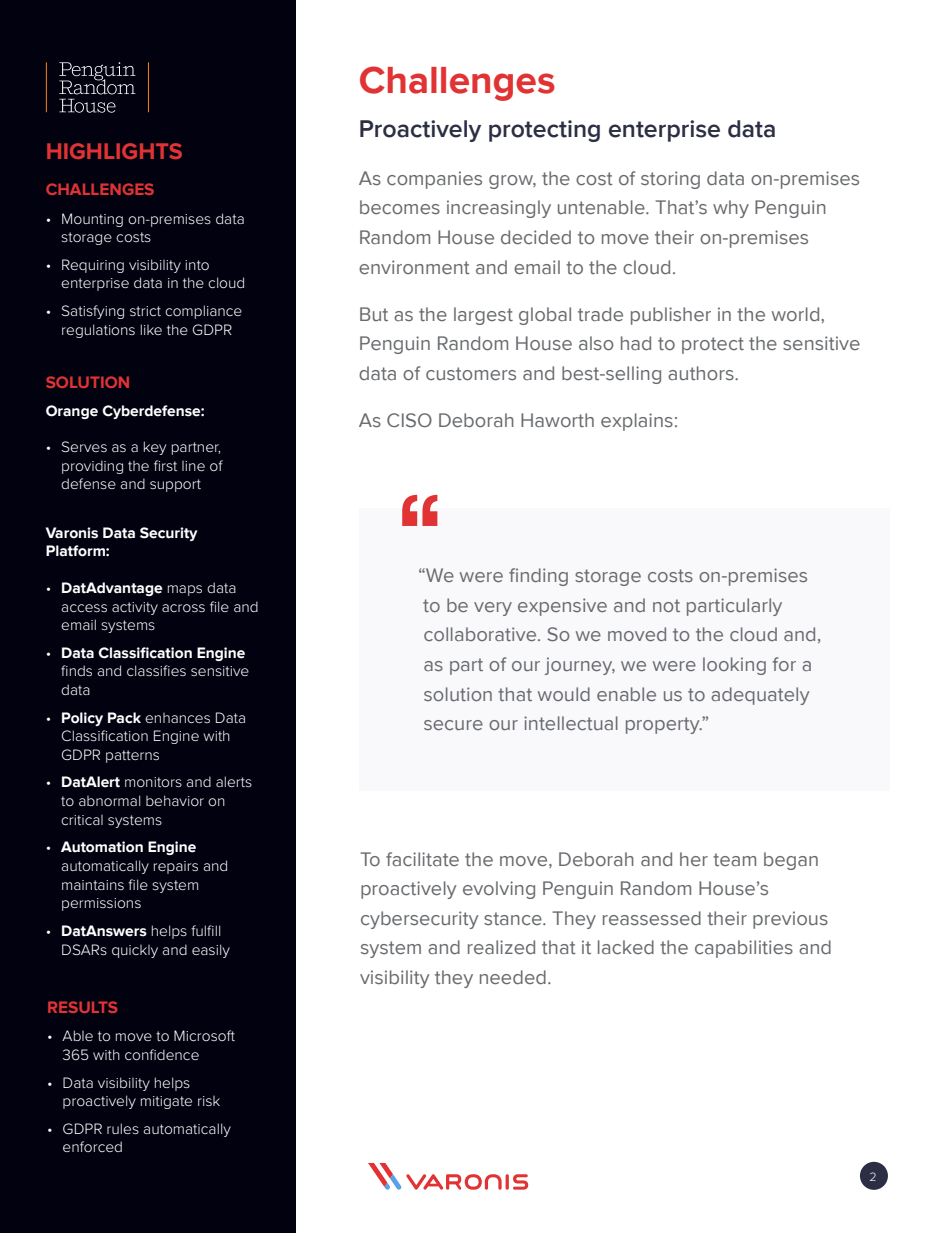 The width and height of the screenshot is (952, 1233). I want to click on companies, so click(434, 180).
